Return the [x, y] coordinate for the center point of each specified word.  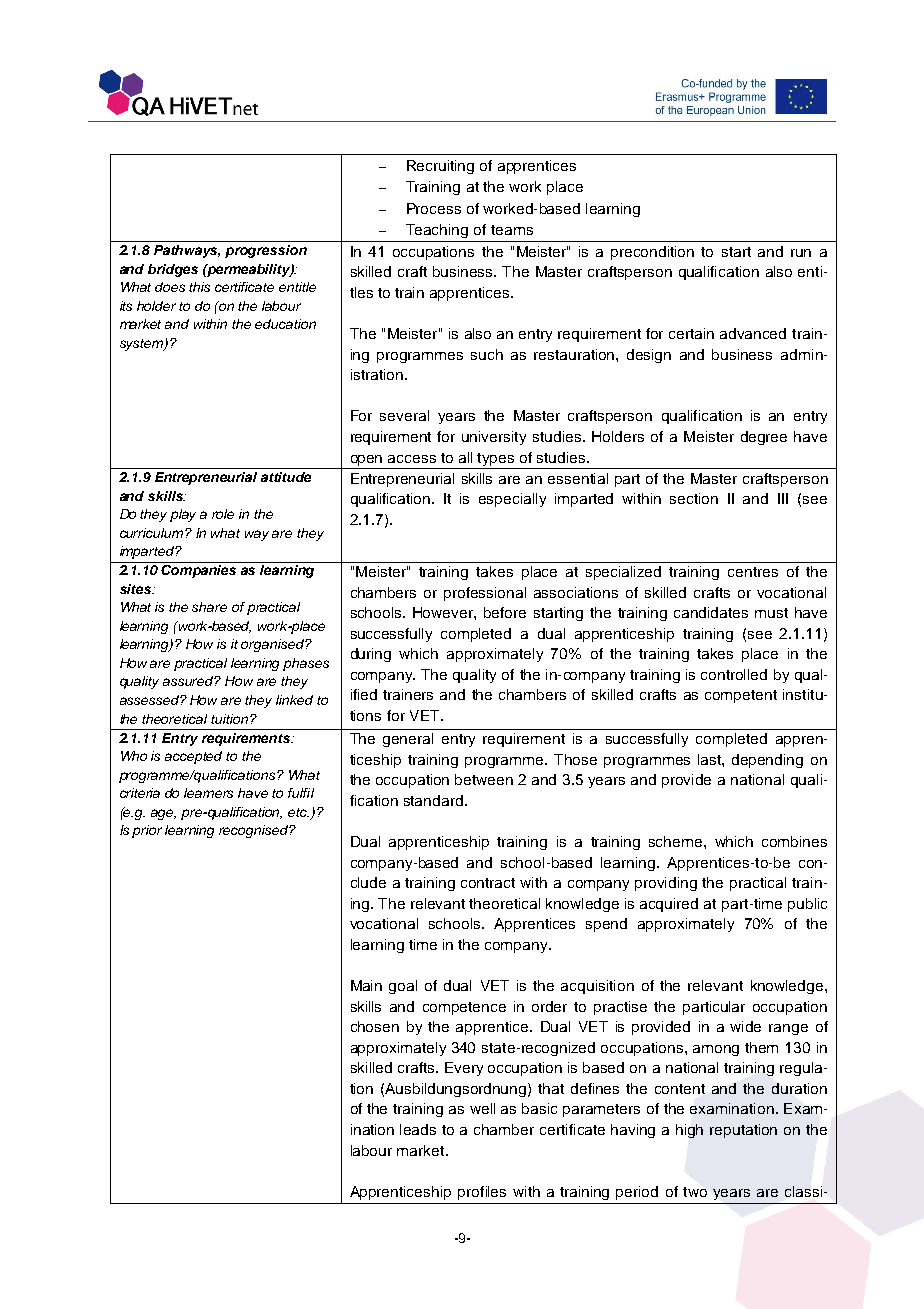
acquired [669, 905]
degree [764, 438]
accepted [193, 757]
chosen [375, 1026]
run [801, 253]
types [495, 459]
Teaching [437, 231]
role [223, 514]
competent [741, 696]
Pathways [187, 251]
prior [147, 831]
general [408, 740]
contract [488, 883]
